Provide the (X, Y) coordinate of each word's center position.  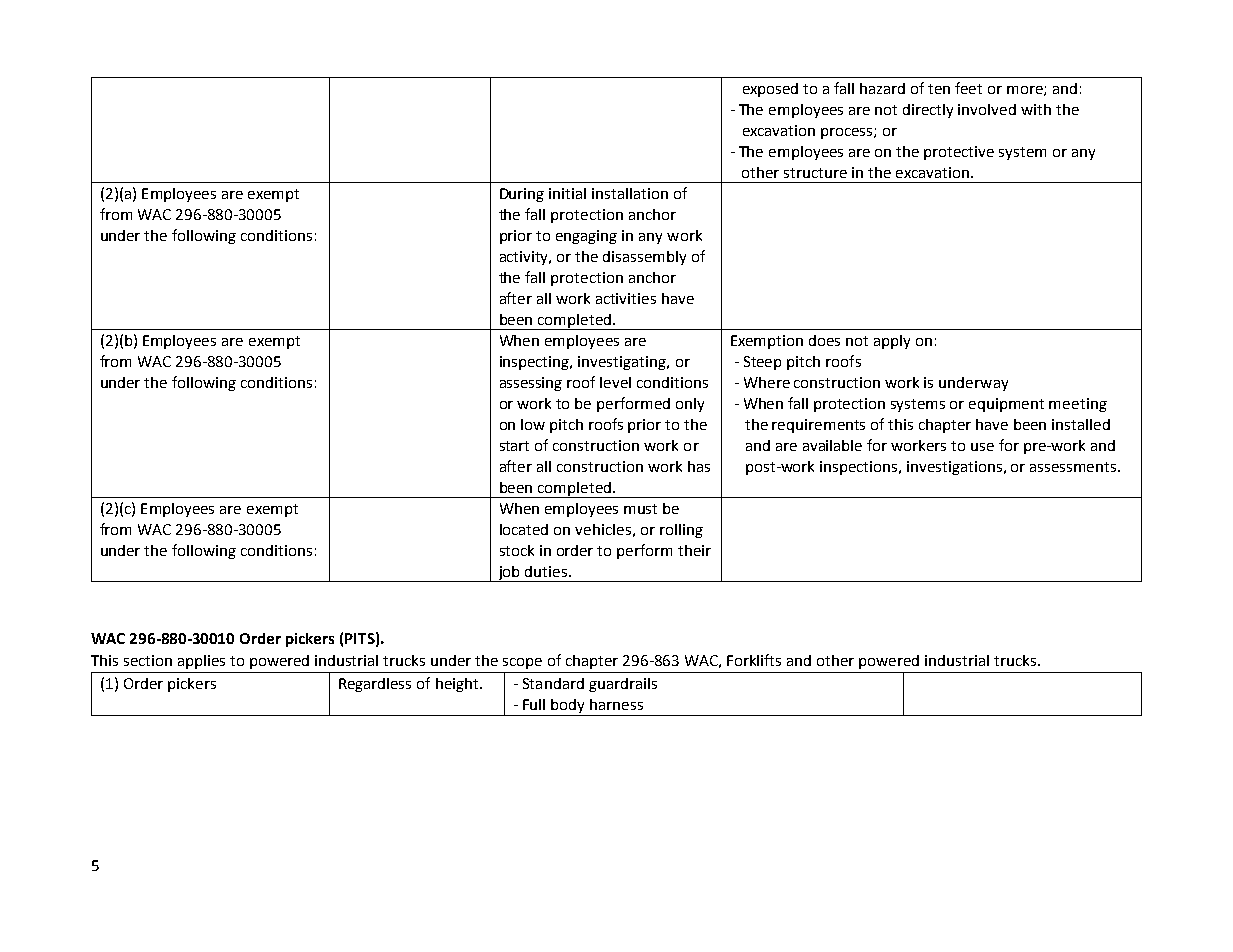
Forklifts (754, 660)
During (522, 195)
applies (201, 662)
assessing (531, 384)
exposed (770, 90)
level (615, 382)
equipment (1006, 405)
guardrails (623, 685)
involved (987, 109)
